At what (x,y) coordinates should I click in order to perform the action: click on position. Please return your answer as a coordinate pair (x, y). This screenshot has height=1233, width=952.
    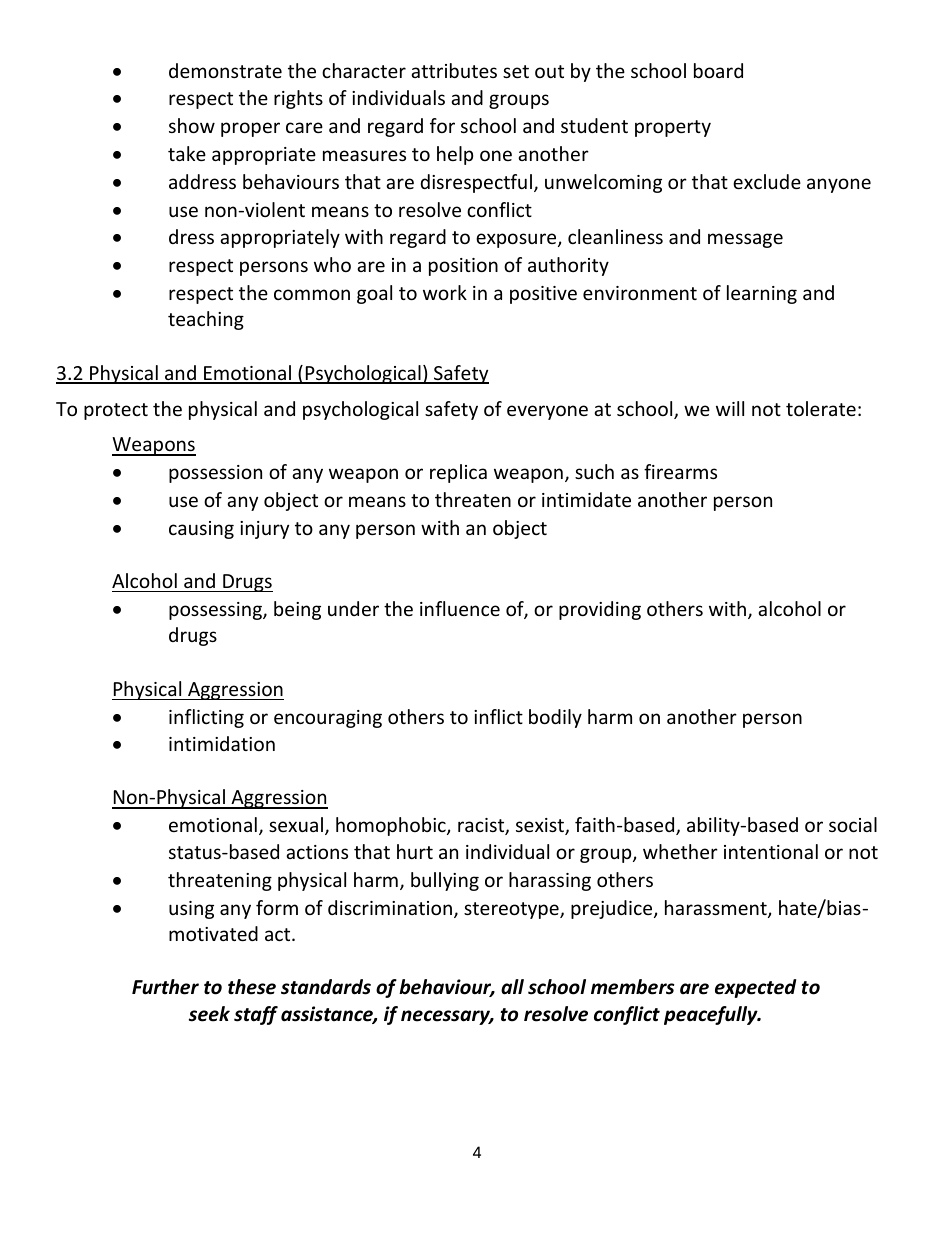
    Looking at the image, I should click on (463, 267).
